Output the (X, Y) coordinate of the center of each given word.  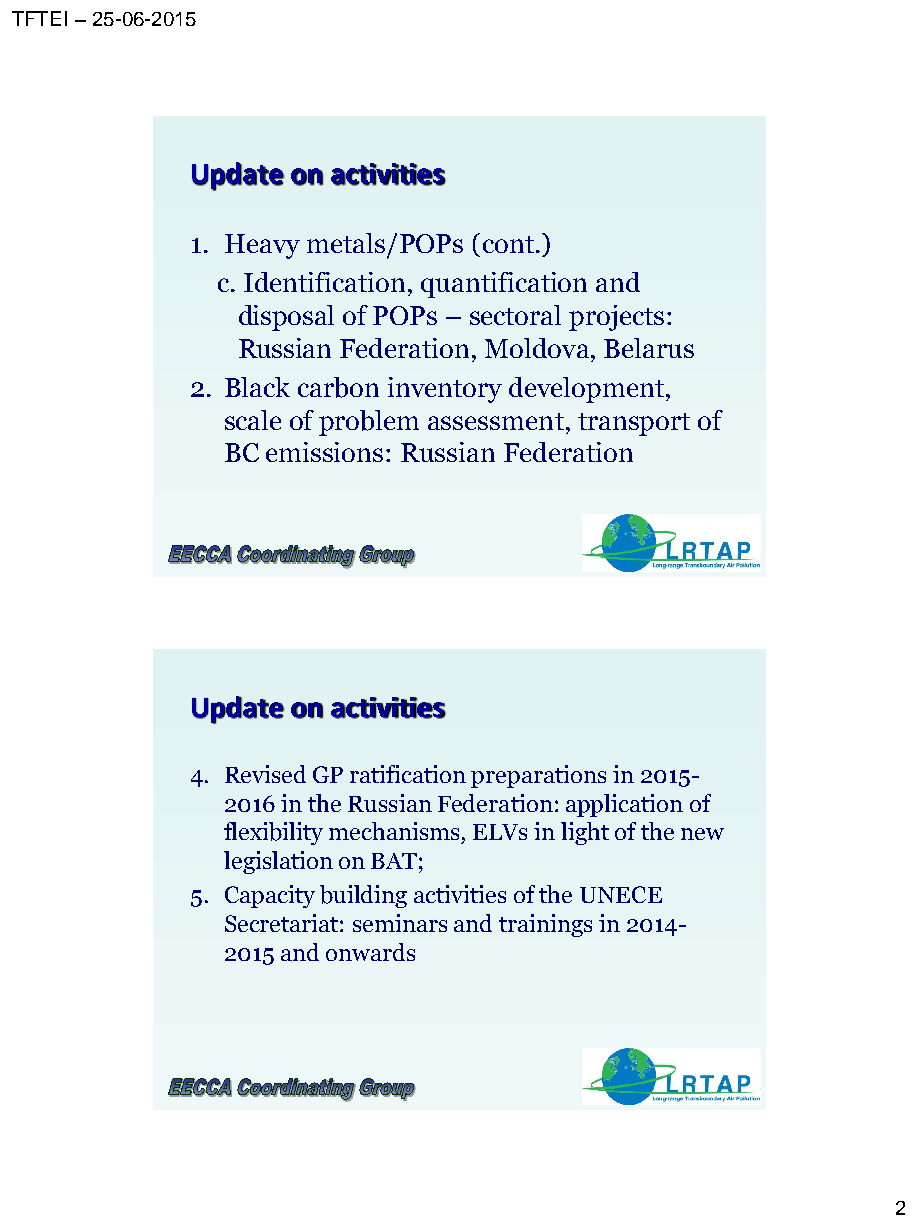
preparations (538, 776)
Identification (324, 282)
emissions (324, 452)
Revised (265, 774)
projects (616, 318)
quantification (504, 285)
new (702, 834)
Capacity (270, 896)
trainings (545, 925)
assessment (496, 421)
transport (634, 424)
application (624, 805)
